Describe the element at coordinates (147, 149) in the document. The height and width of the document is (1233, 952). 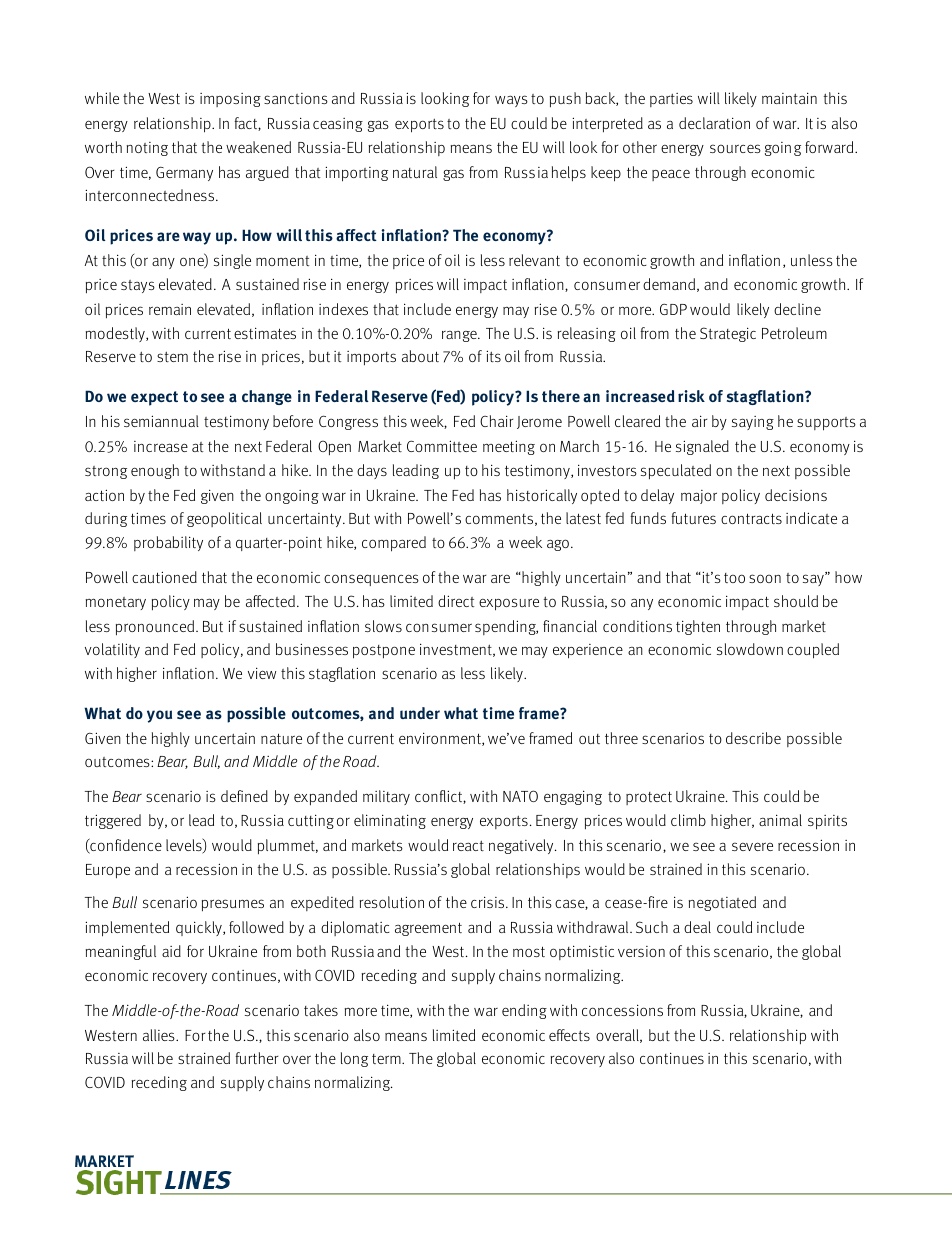
I see `noting` at that location.
